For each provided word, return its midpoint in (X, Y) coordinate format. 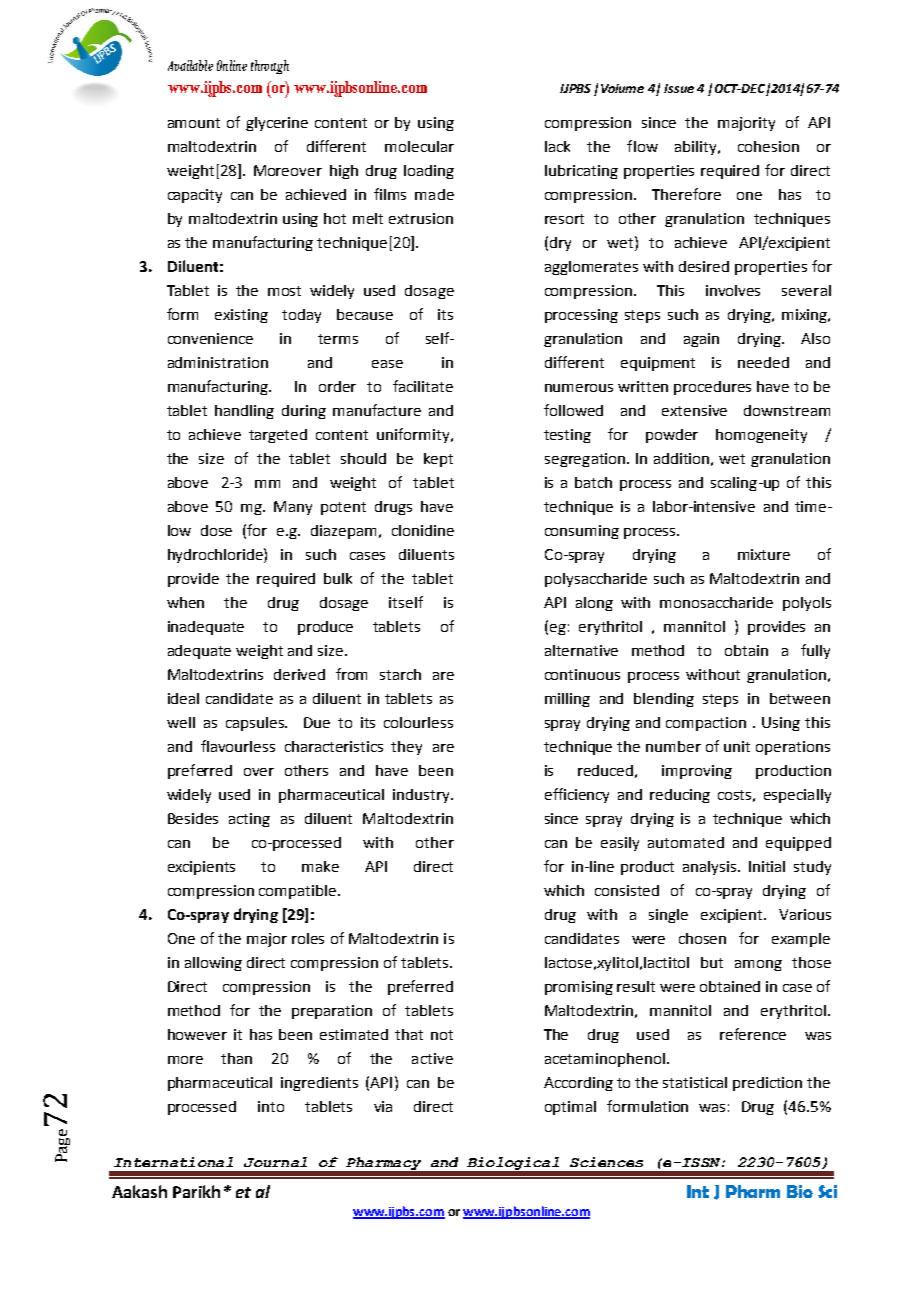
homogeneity (761, 436)
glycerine (277, 124)
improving (697, 772)
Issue (679, 88)
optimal (570, 1108)
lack (557, 146)
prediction (767, 1084)
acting (249, 820)
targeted (278, 436)
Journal (275, 1162)
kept (438, 460)
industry (422, 796)
